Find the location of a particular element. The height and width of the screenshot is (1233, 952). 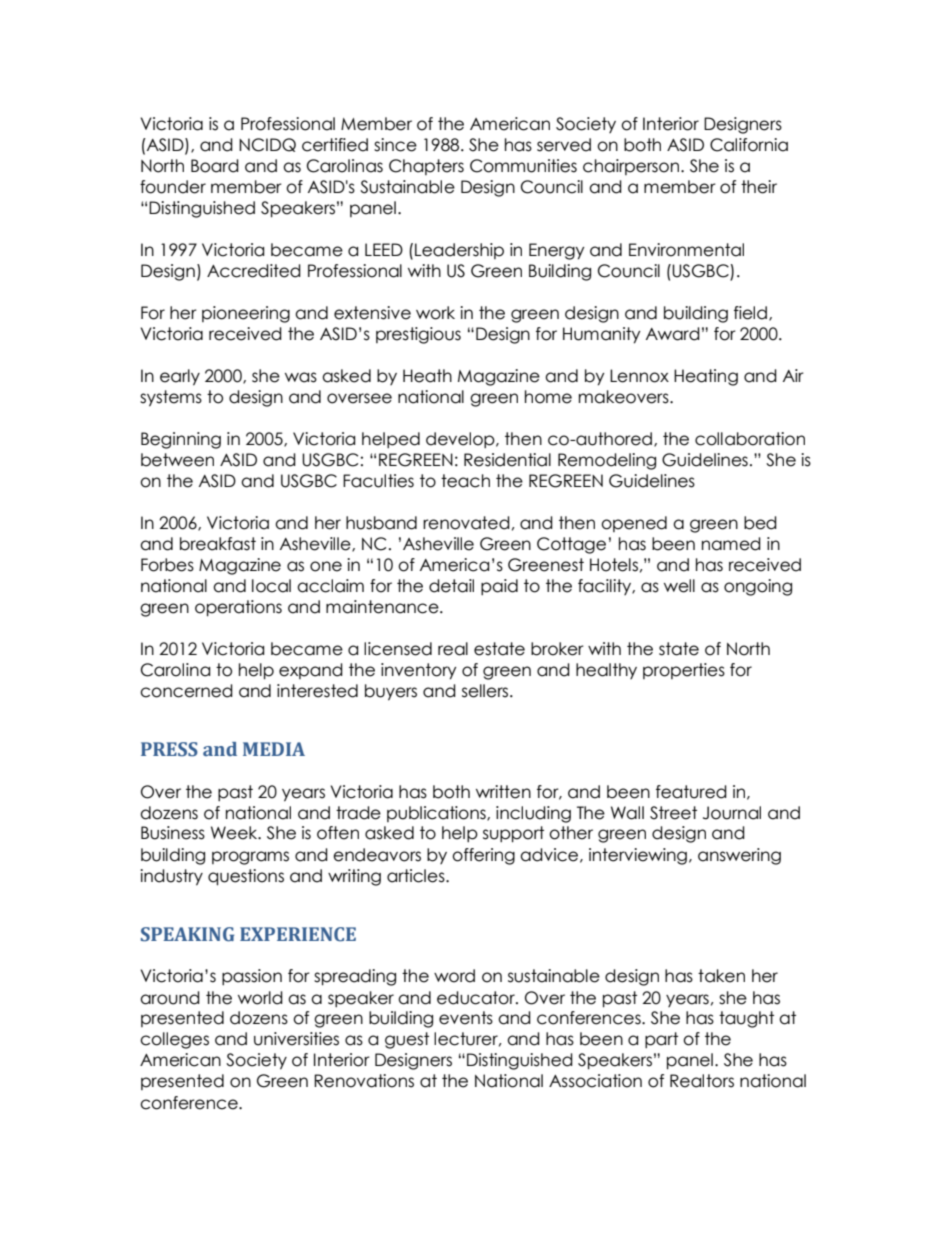

chairperson is located at coordinates (632, 167).
